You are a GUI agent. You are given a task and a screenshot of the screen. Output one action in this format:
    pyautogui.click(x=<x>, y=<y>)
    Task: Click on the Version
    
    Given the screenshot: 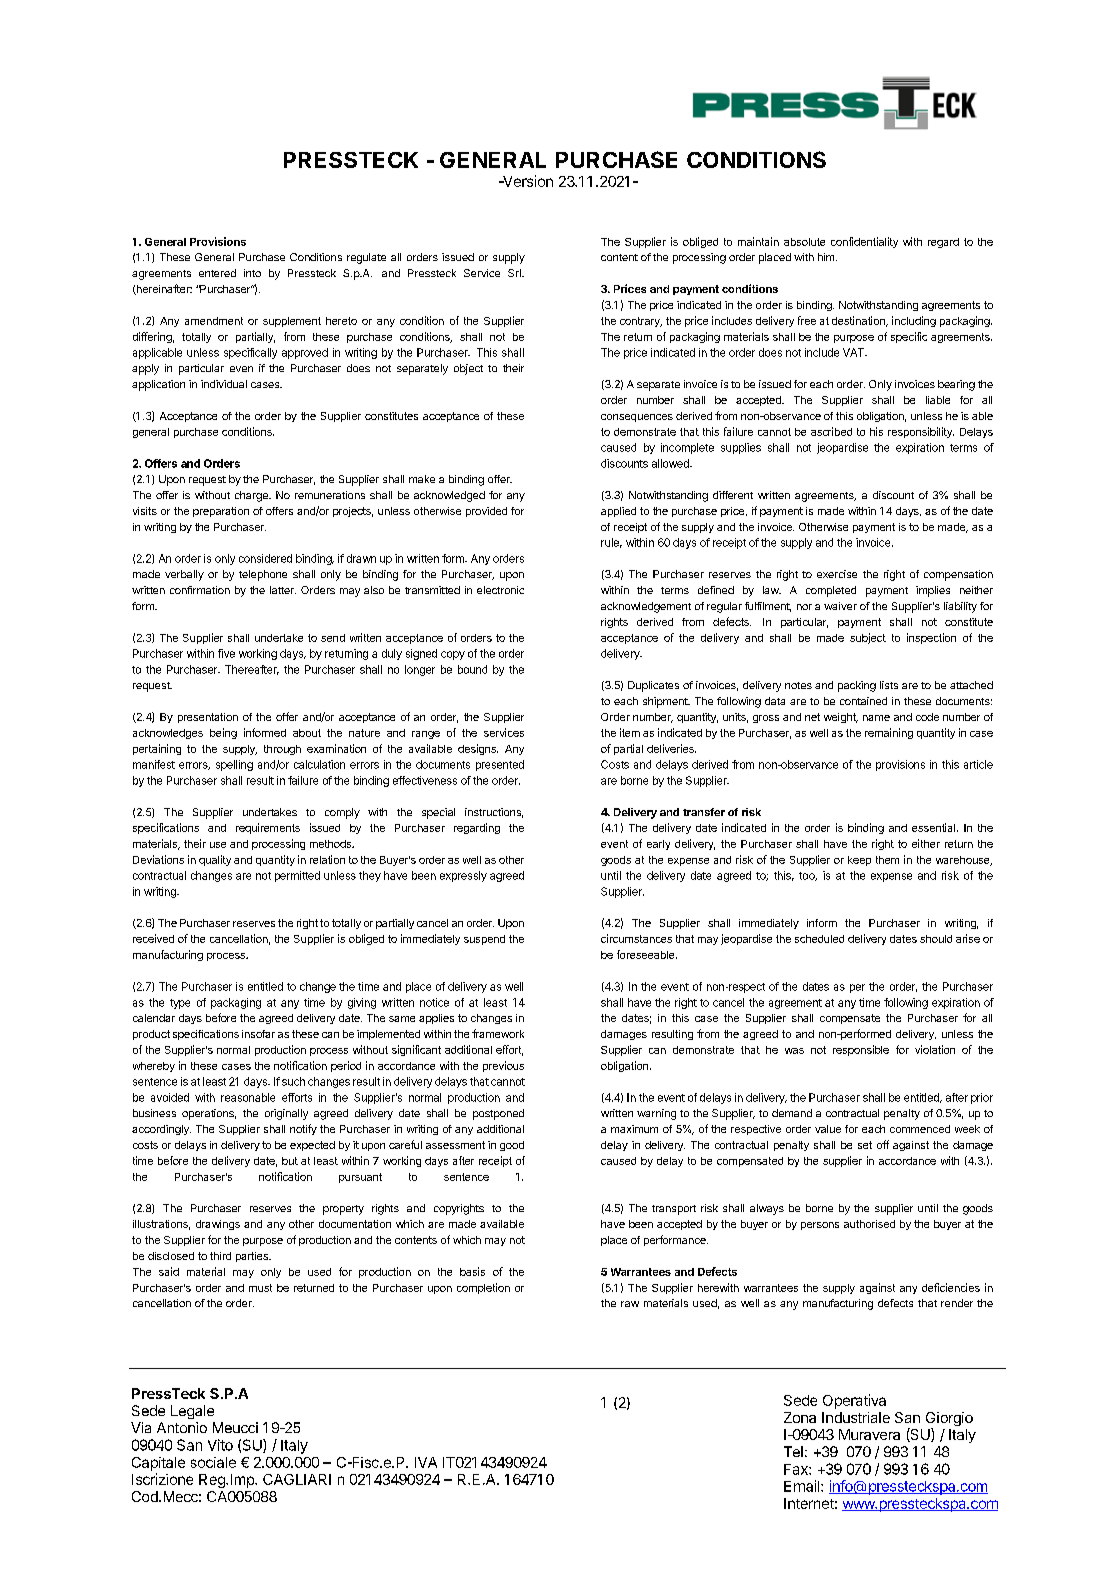 What is the action you would take?
    pyautogui.click(x=527, y=181)
